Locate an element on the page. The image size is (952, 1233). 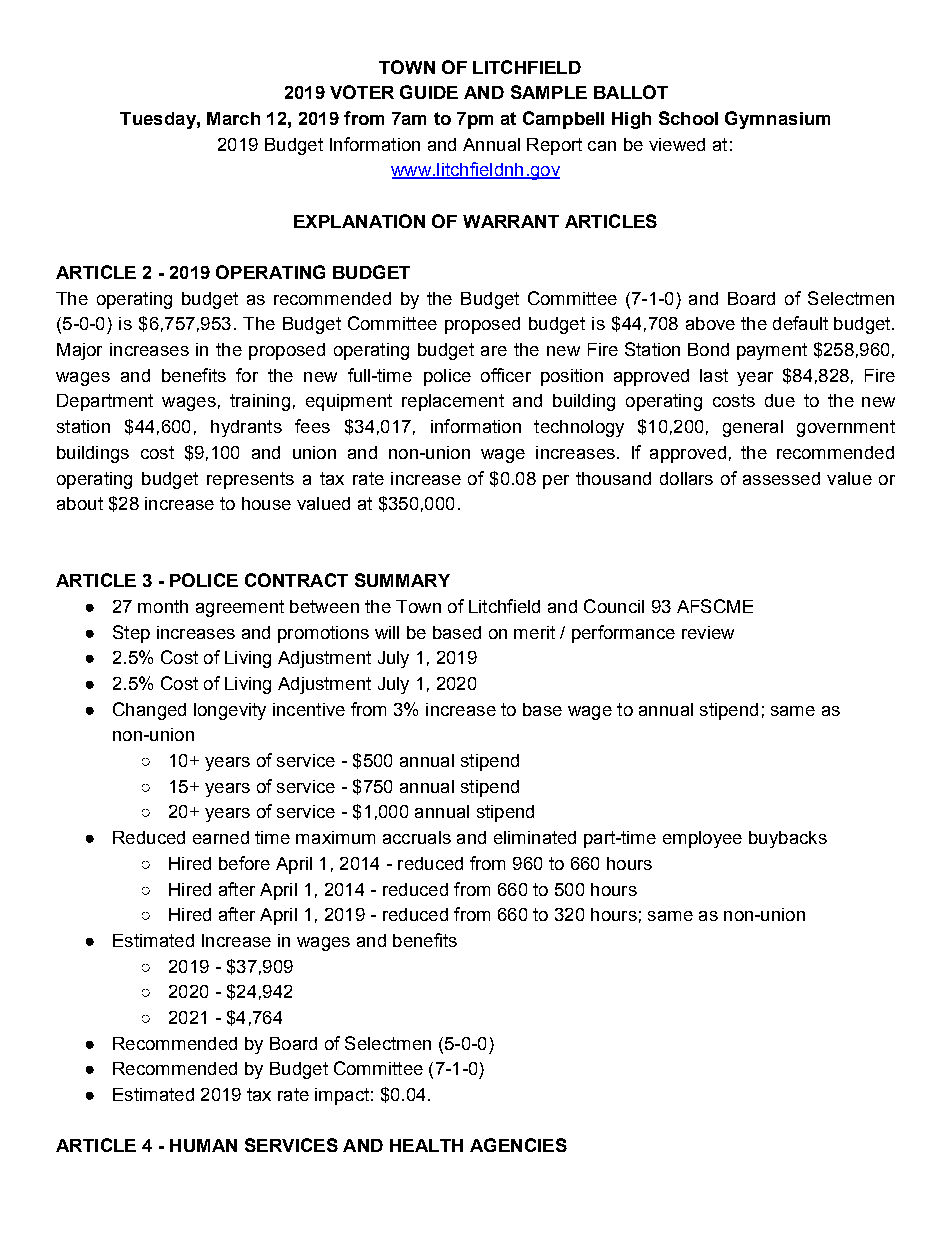
Major is located at coordinates (79, 351).
